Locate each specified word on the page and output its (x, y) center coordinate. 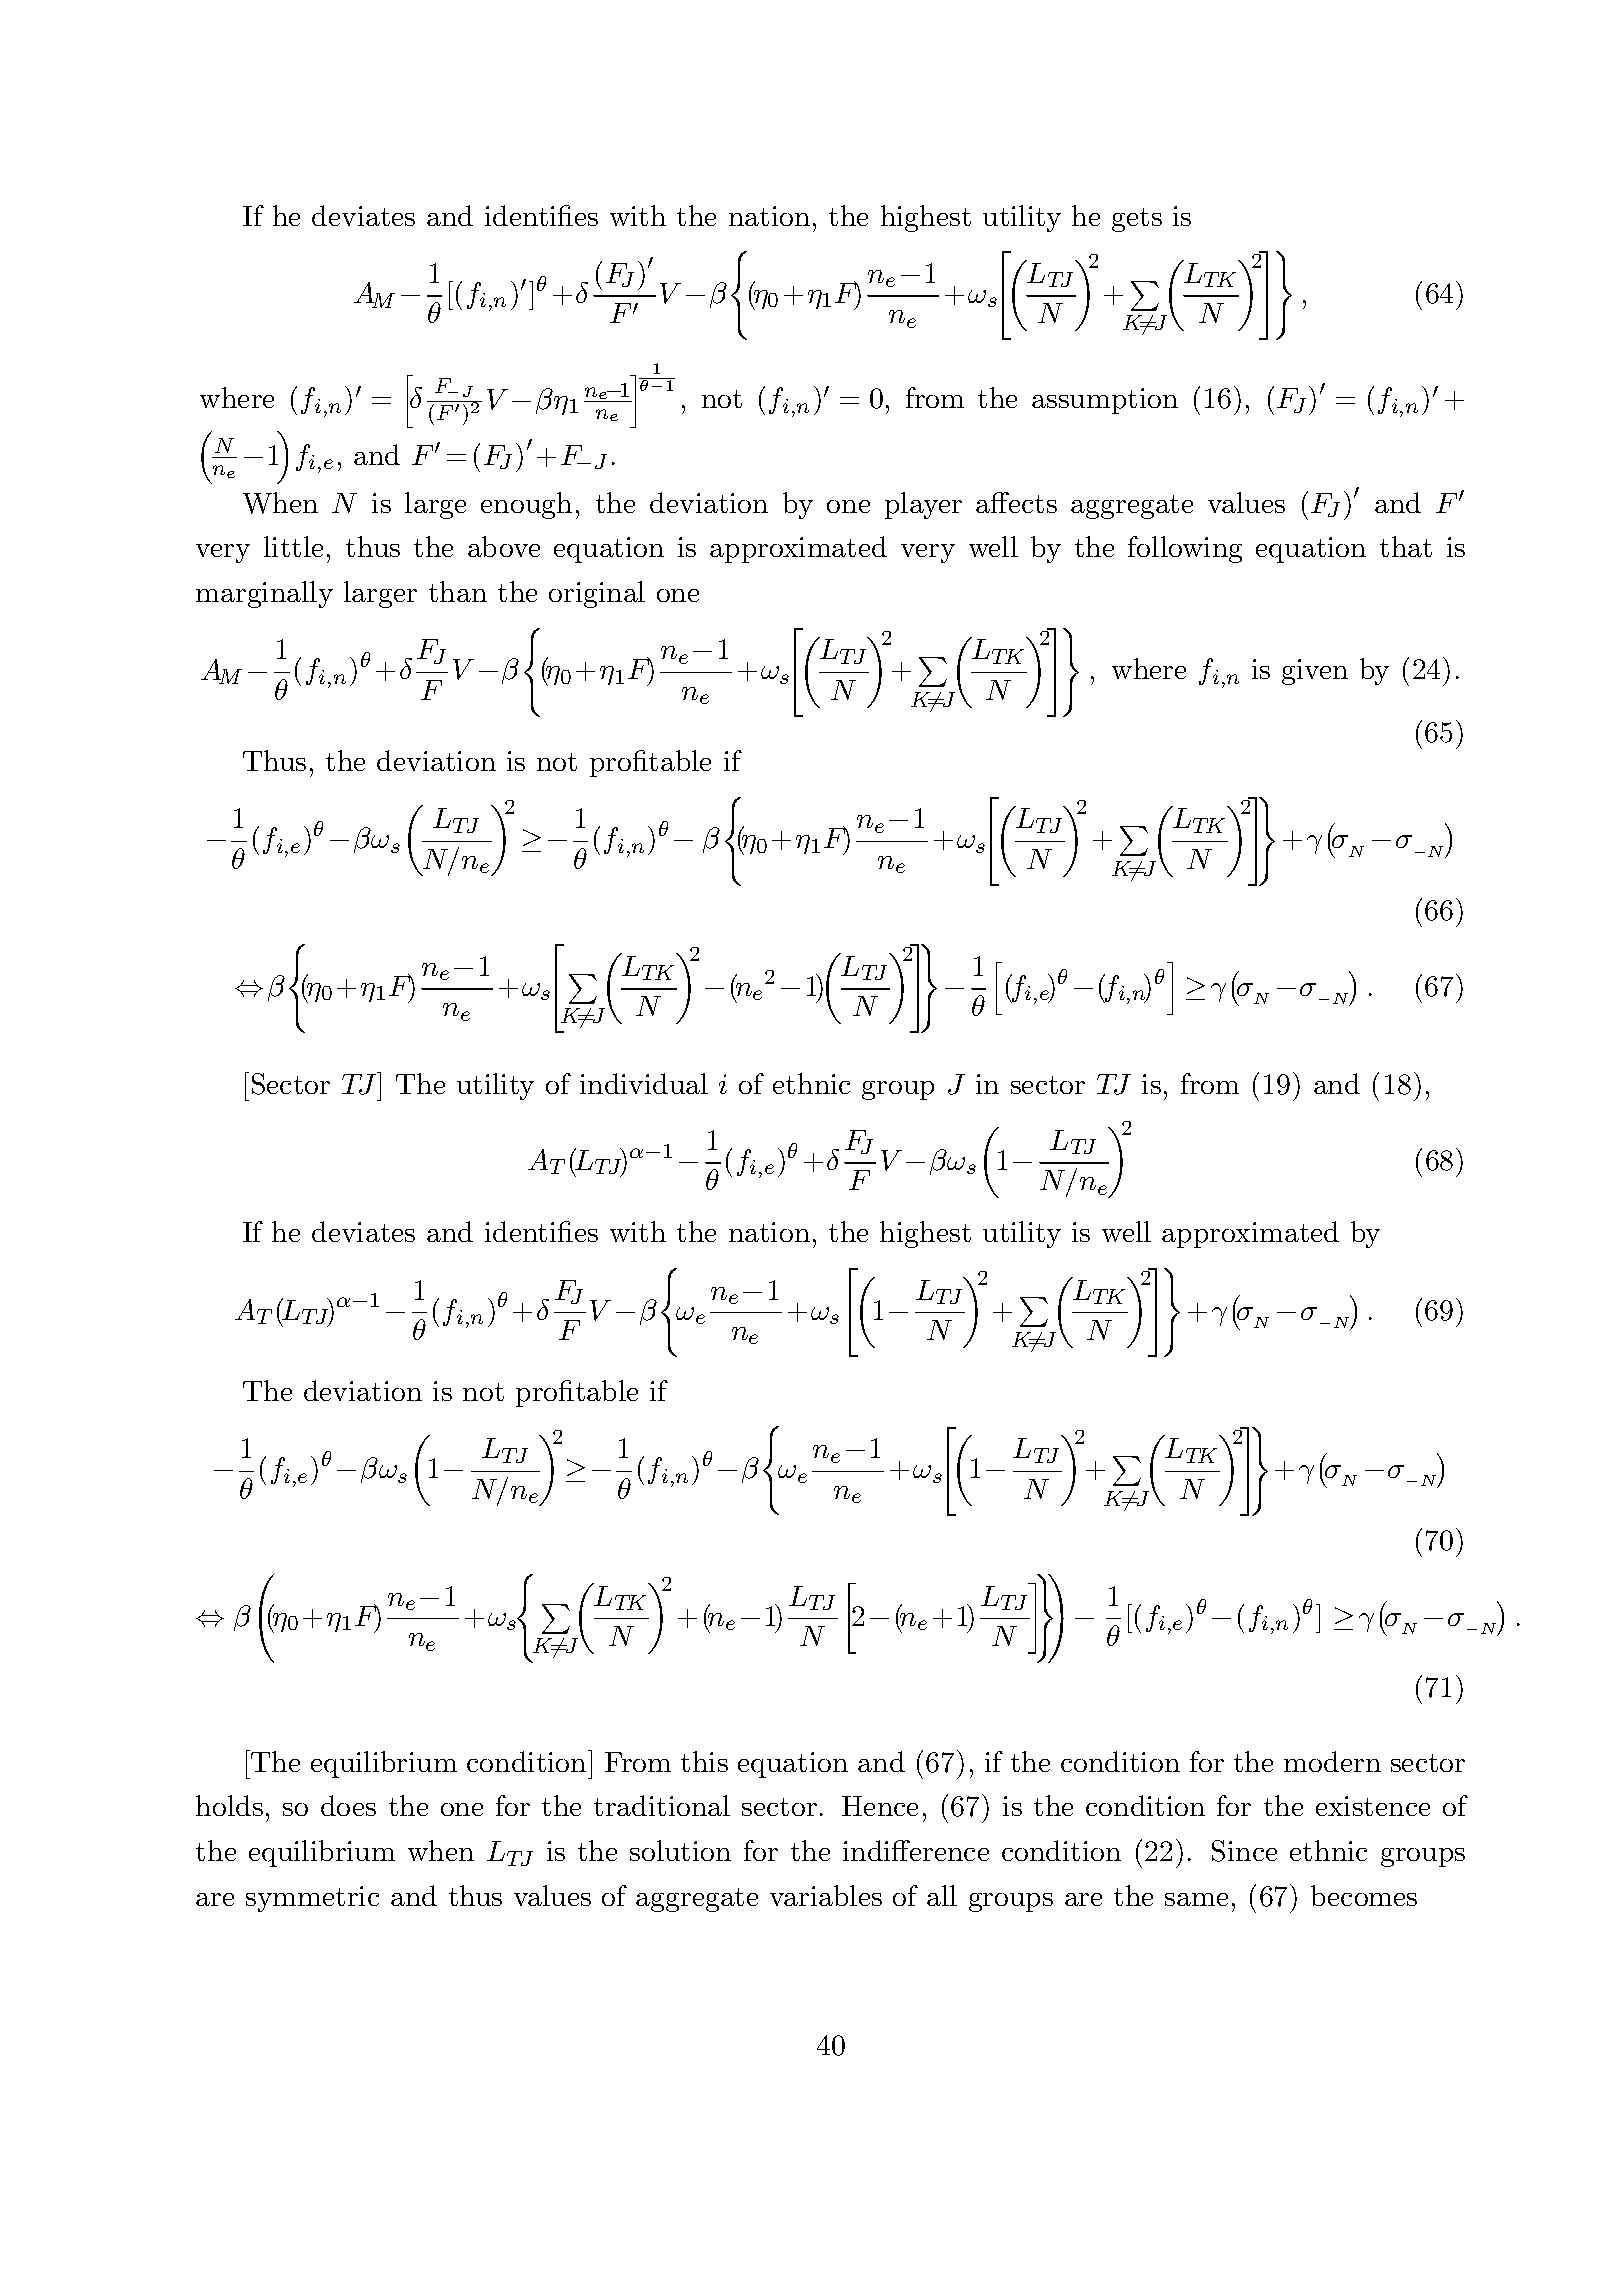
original (597, 594)
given (1315, 672)
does (348, 1805)
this (704, 1761)
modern (1332, 1761)
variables (826, 1895)
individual (644, 1083)
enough (526, 505)
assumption (1105, 401)
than (458, 591)
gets (1137, 220)
